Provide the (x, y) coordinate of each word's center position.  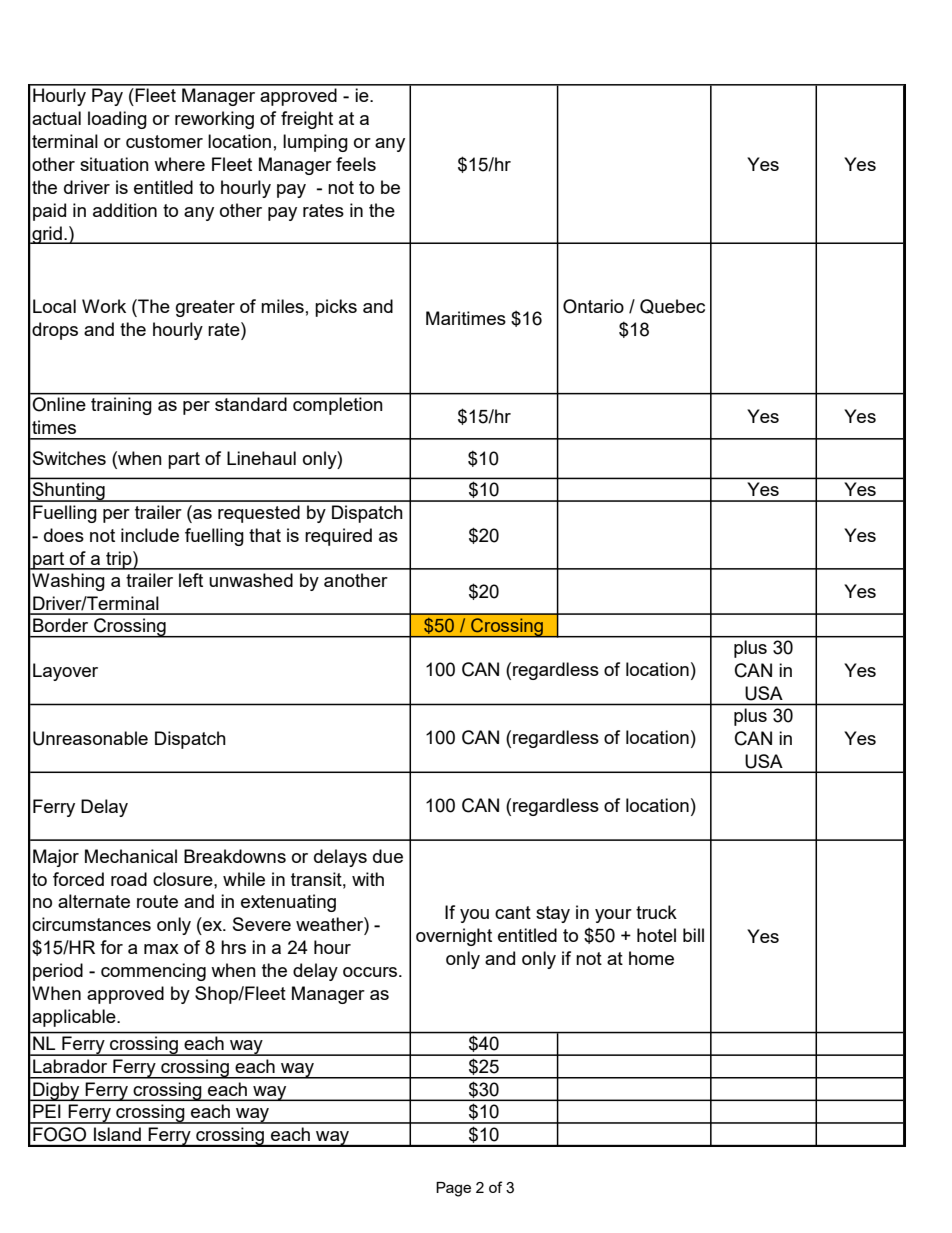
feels (356, 164)
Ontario (593, 306)
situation (114, 164)
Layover (65, 672)
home (651, 958)
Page (453, 1189)
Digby (56, 1091)
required (338, 537)
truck (656, 912)
